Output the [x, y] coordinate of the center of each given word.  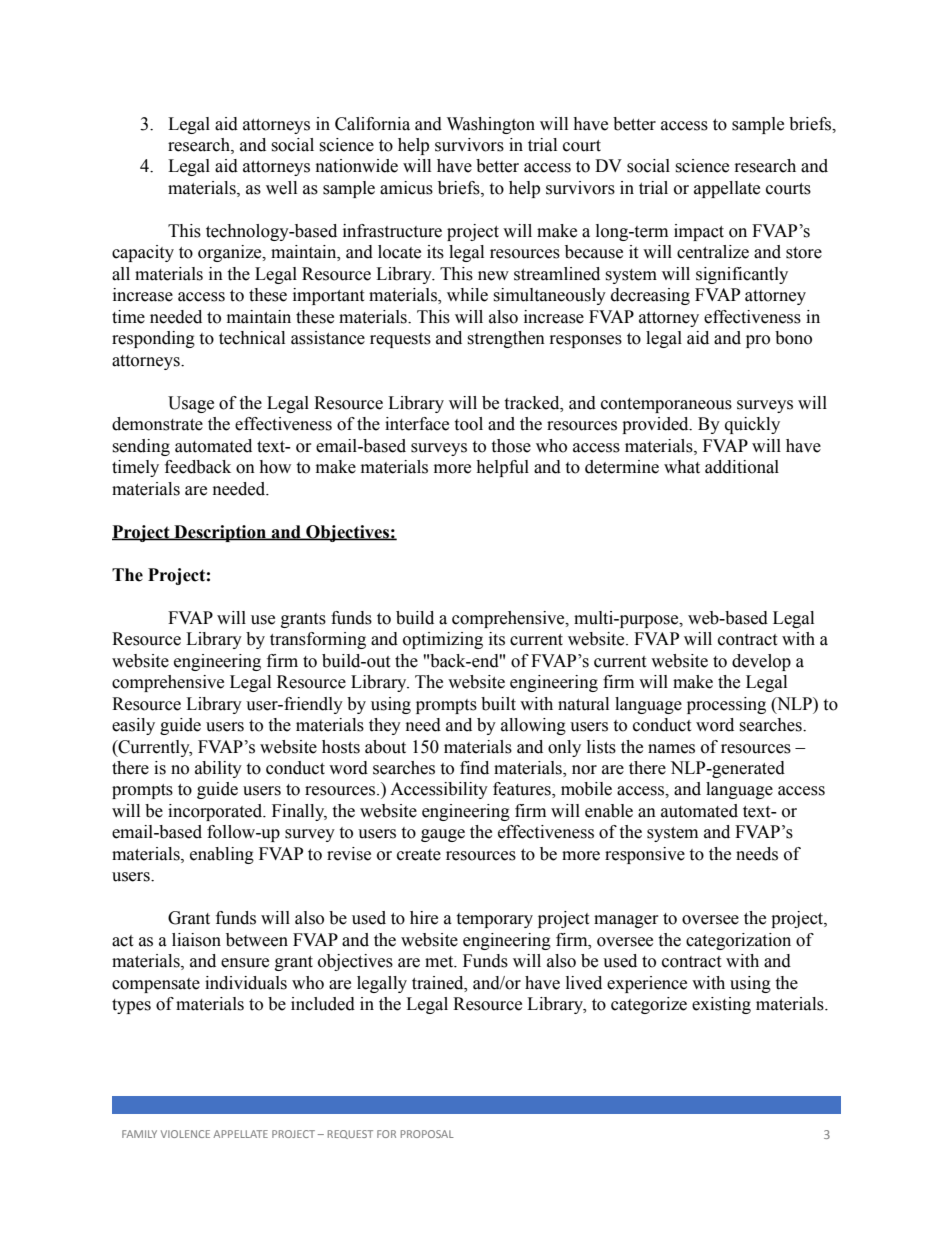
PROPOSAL [427, 1134]
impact [699, 232]
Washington [491, 125]
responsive [645, 855]
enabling [222, 855]
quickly [752, 425]
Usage [191, 404]
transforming [318, 640]
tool [468, 424]
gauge [443, 835]
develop [761, 662]
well [281, 188]
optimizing [443, 640]
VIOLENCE [185, 1134]
